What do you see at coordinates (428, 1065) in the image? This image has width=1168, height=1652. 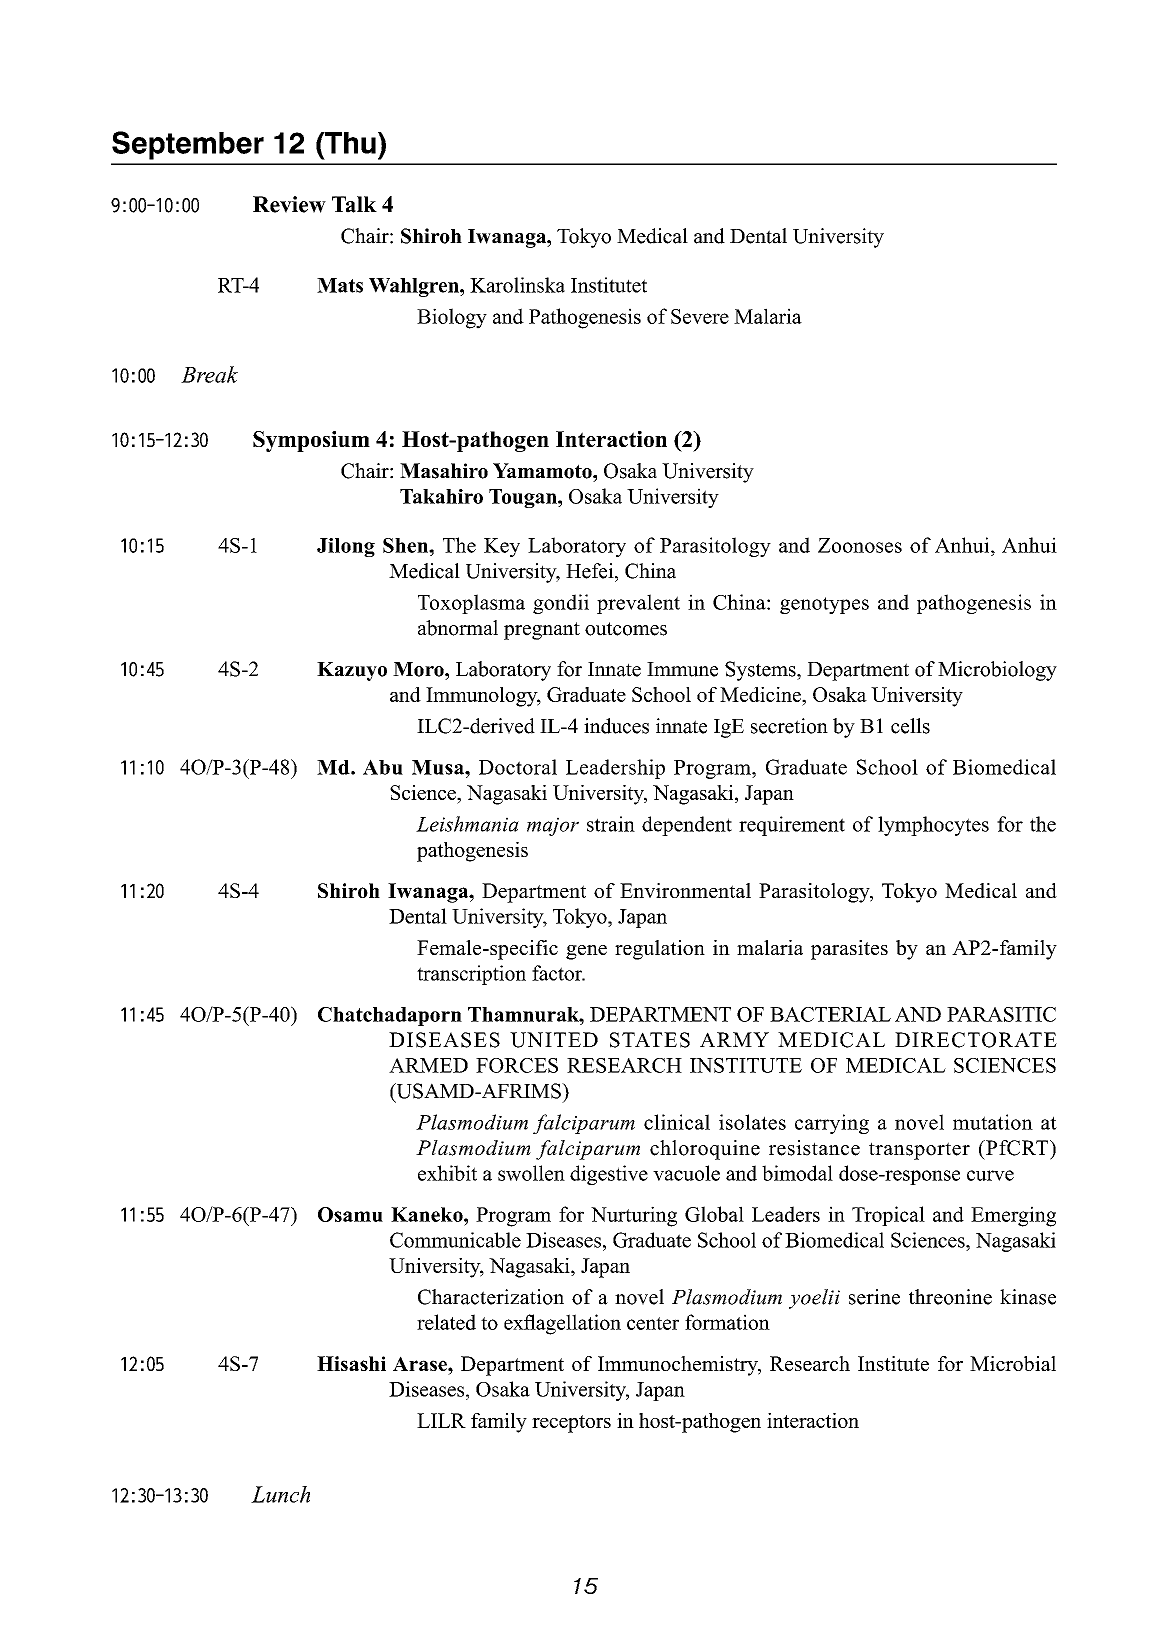 I see `ARMED` at bounding box center [428, 1065].
